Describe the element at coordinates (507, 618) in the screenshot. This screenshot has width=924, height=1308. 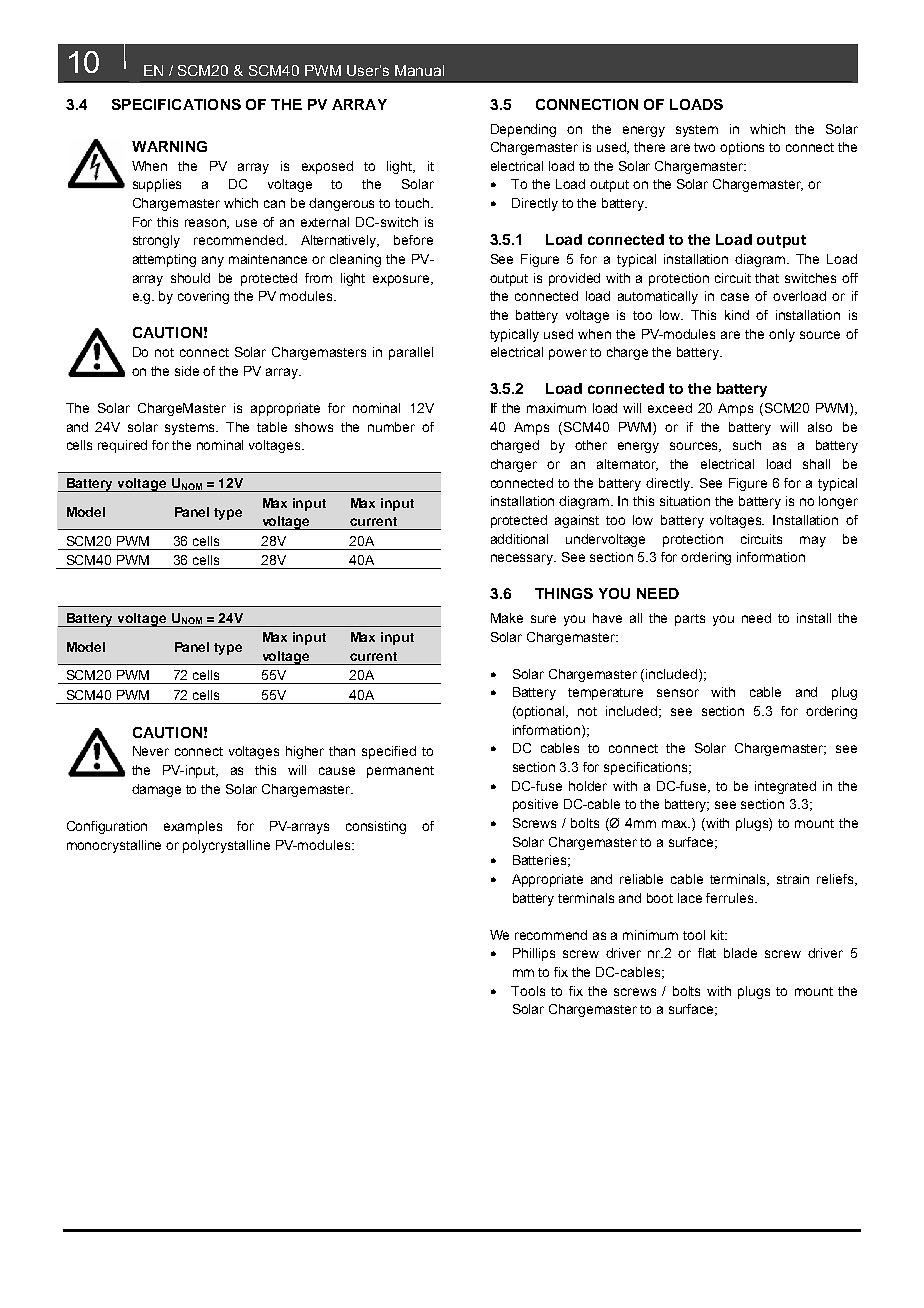
I see `Make` at that location.
